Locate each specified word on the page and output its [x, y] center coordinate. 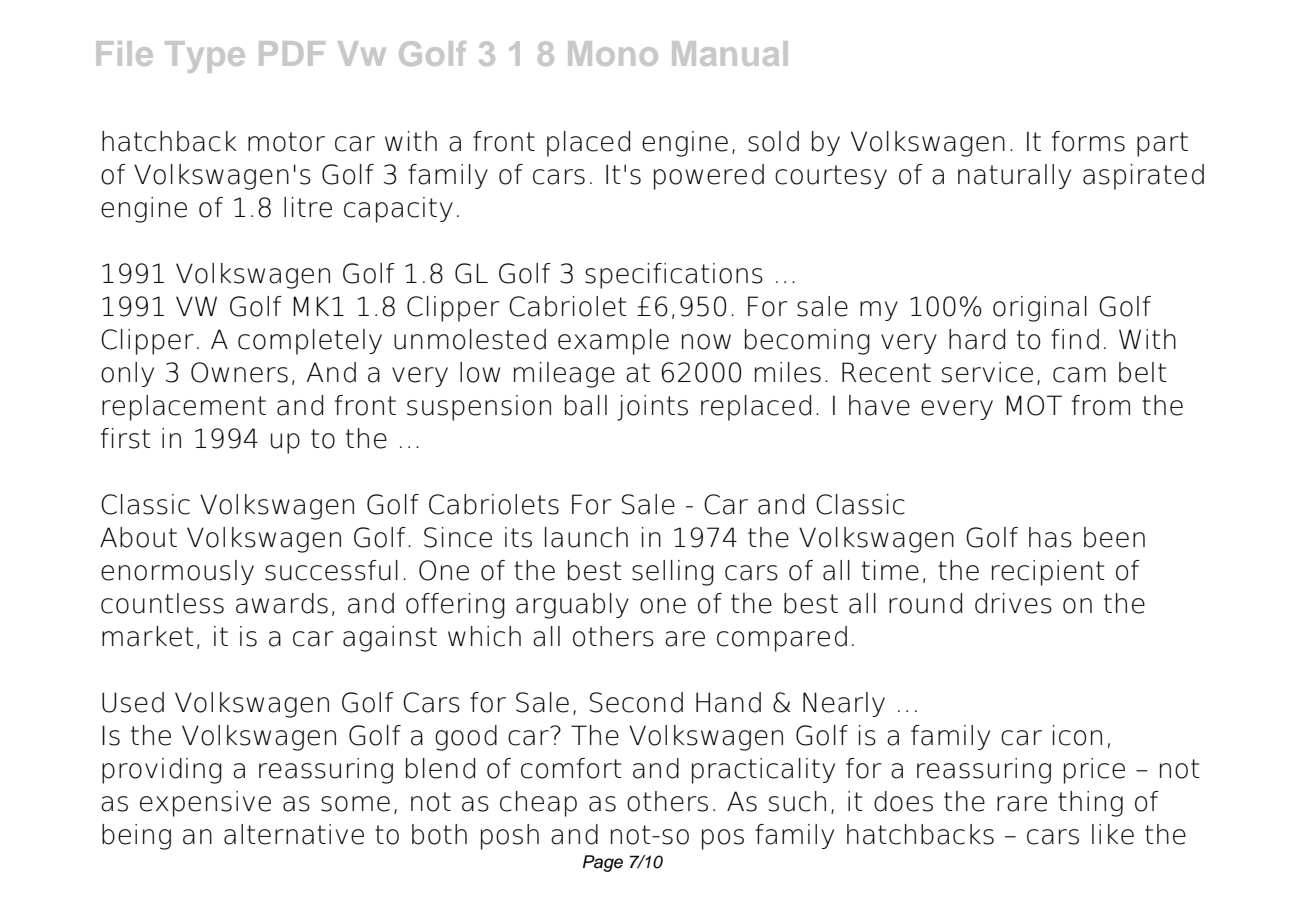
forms [1088, 141]
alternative [294, 834]
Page [603, 863]
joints [652, 408]
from [1101, 405]
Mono [613, 53]
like [1113, 834]
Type [205, 57]
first [126, 438]
